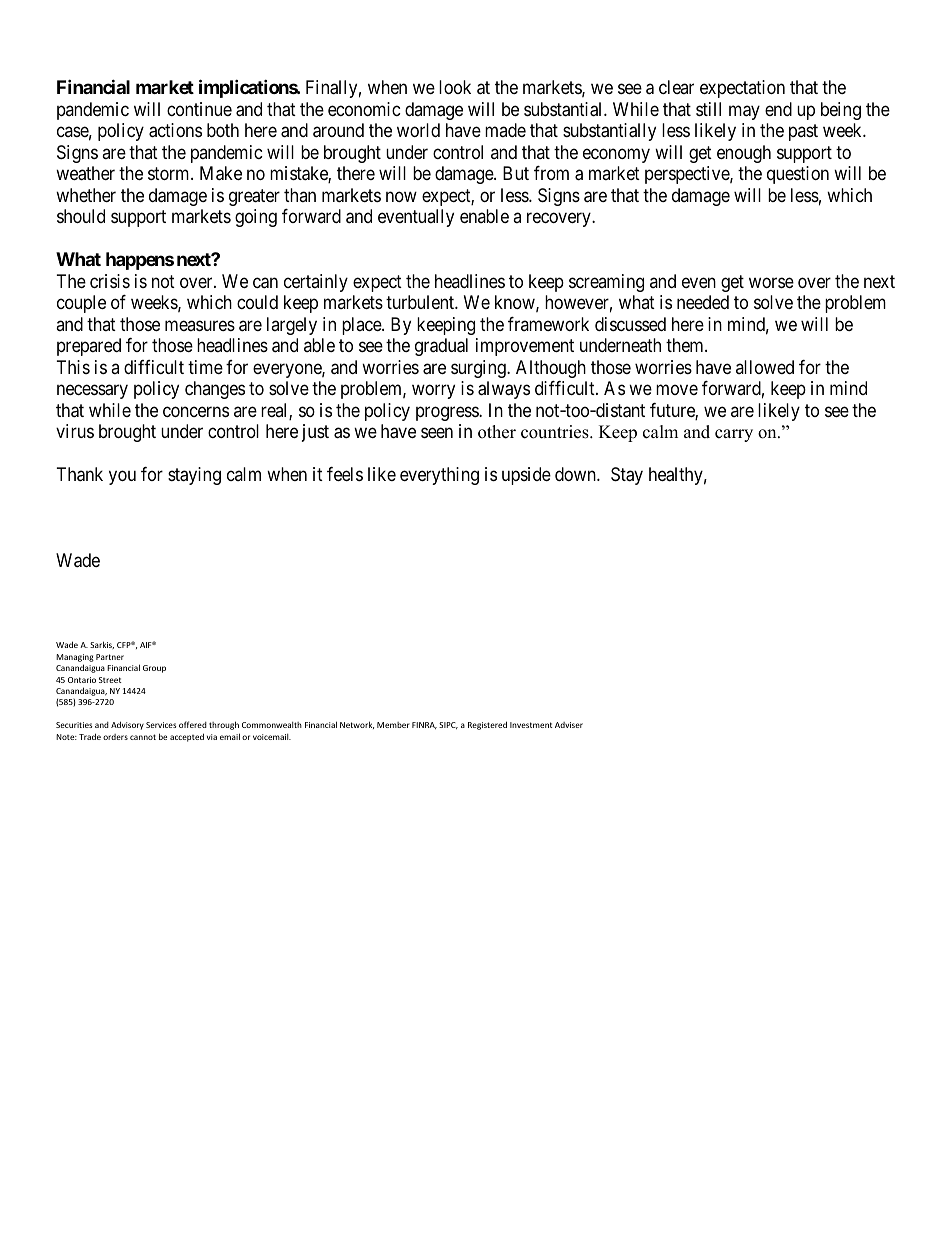 The height and width of the screenshot is (1233, 952). Describe the element at coordinates (744, 112) in the screenshot. I see `may` at that location.
